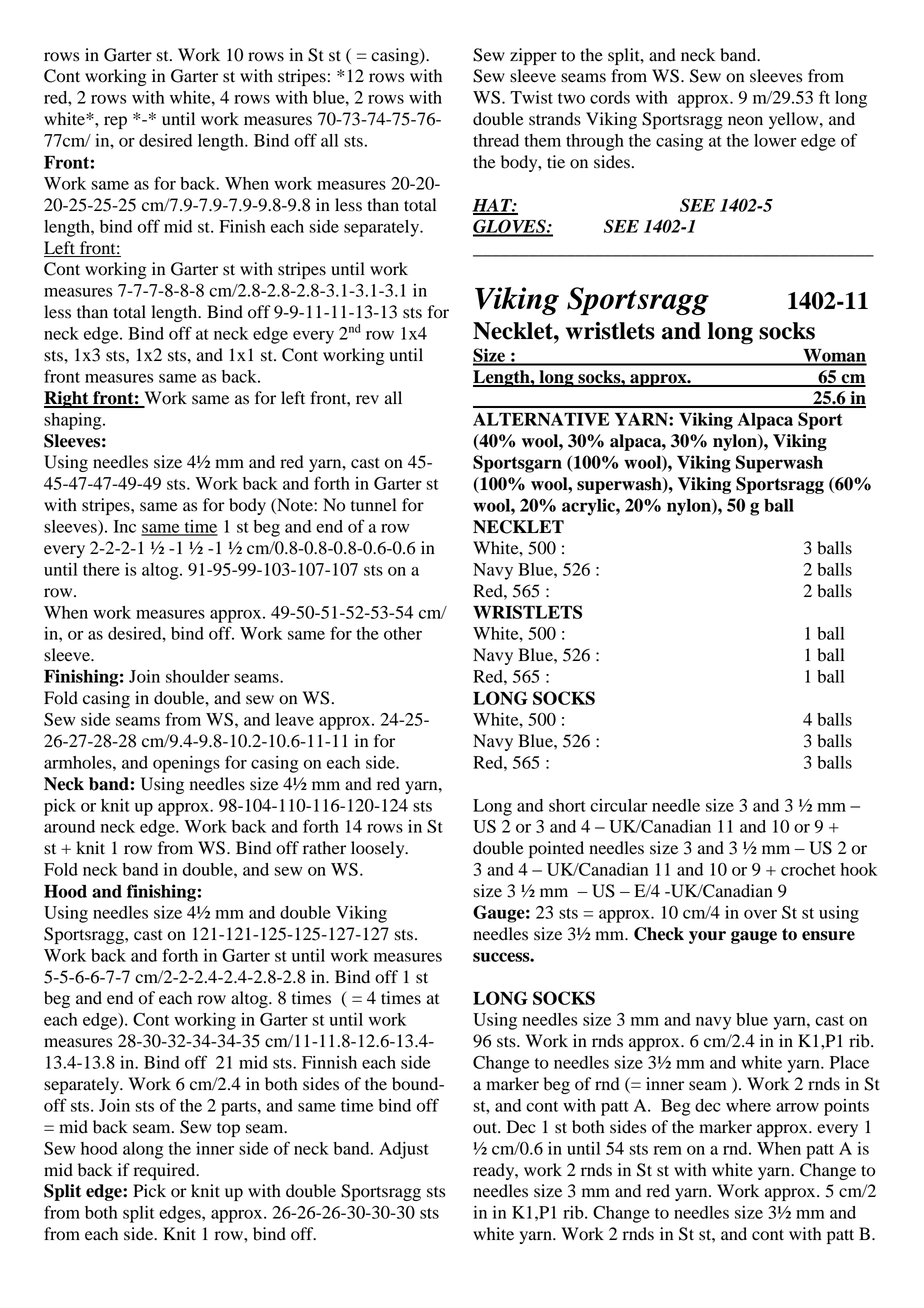 This screenshot has height=1308, width=924. Describe the element at coordinates (486, 1128) in the screenshot. I see `out` at that location.
